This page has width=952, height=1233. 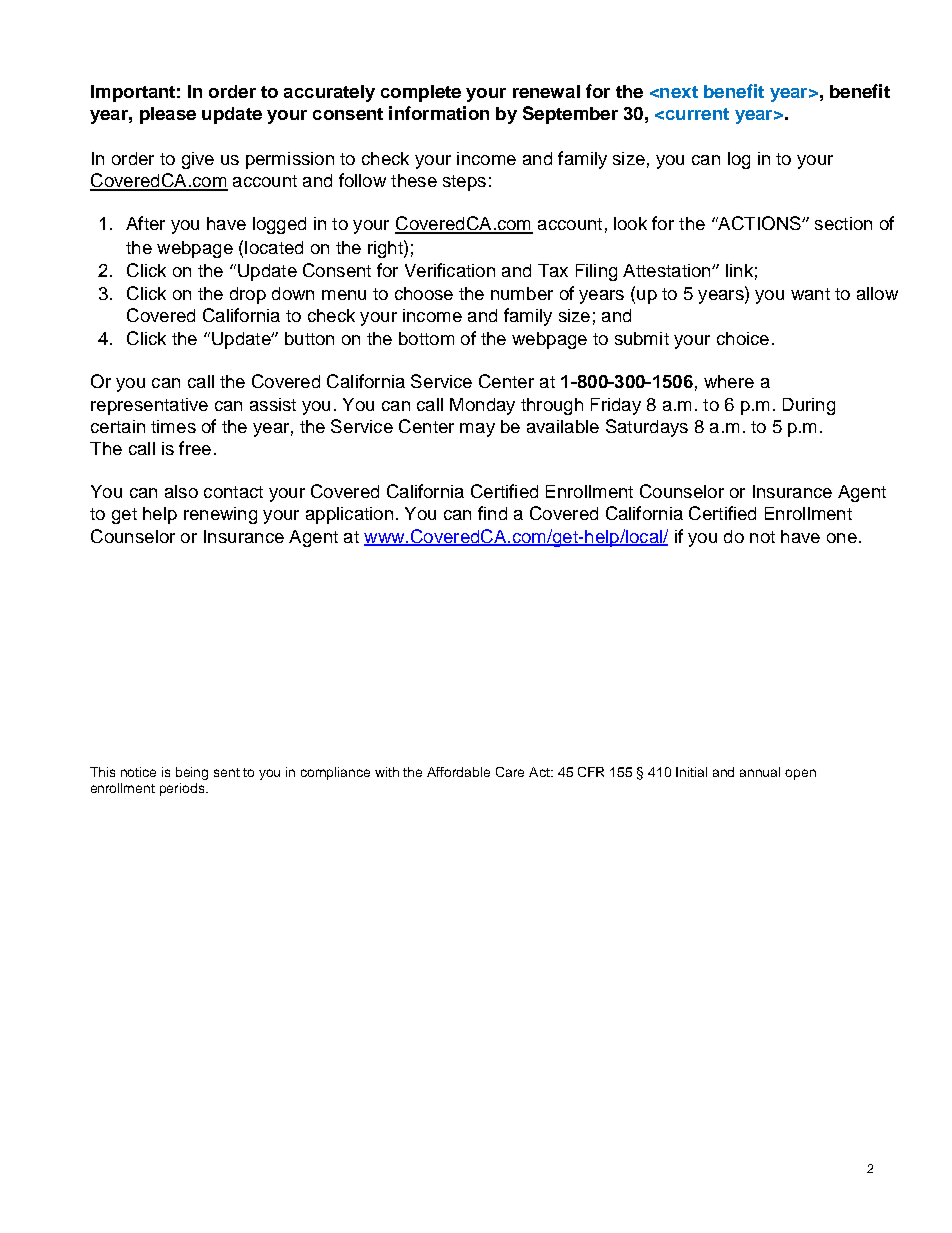 I want to click on free, so click(x=195, y=448).
